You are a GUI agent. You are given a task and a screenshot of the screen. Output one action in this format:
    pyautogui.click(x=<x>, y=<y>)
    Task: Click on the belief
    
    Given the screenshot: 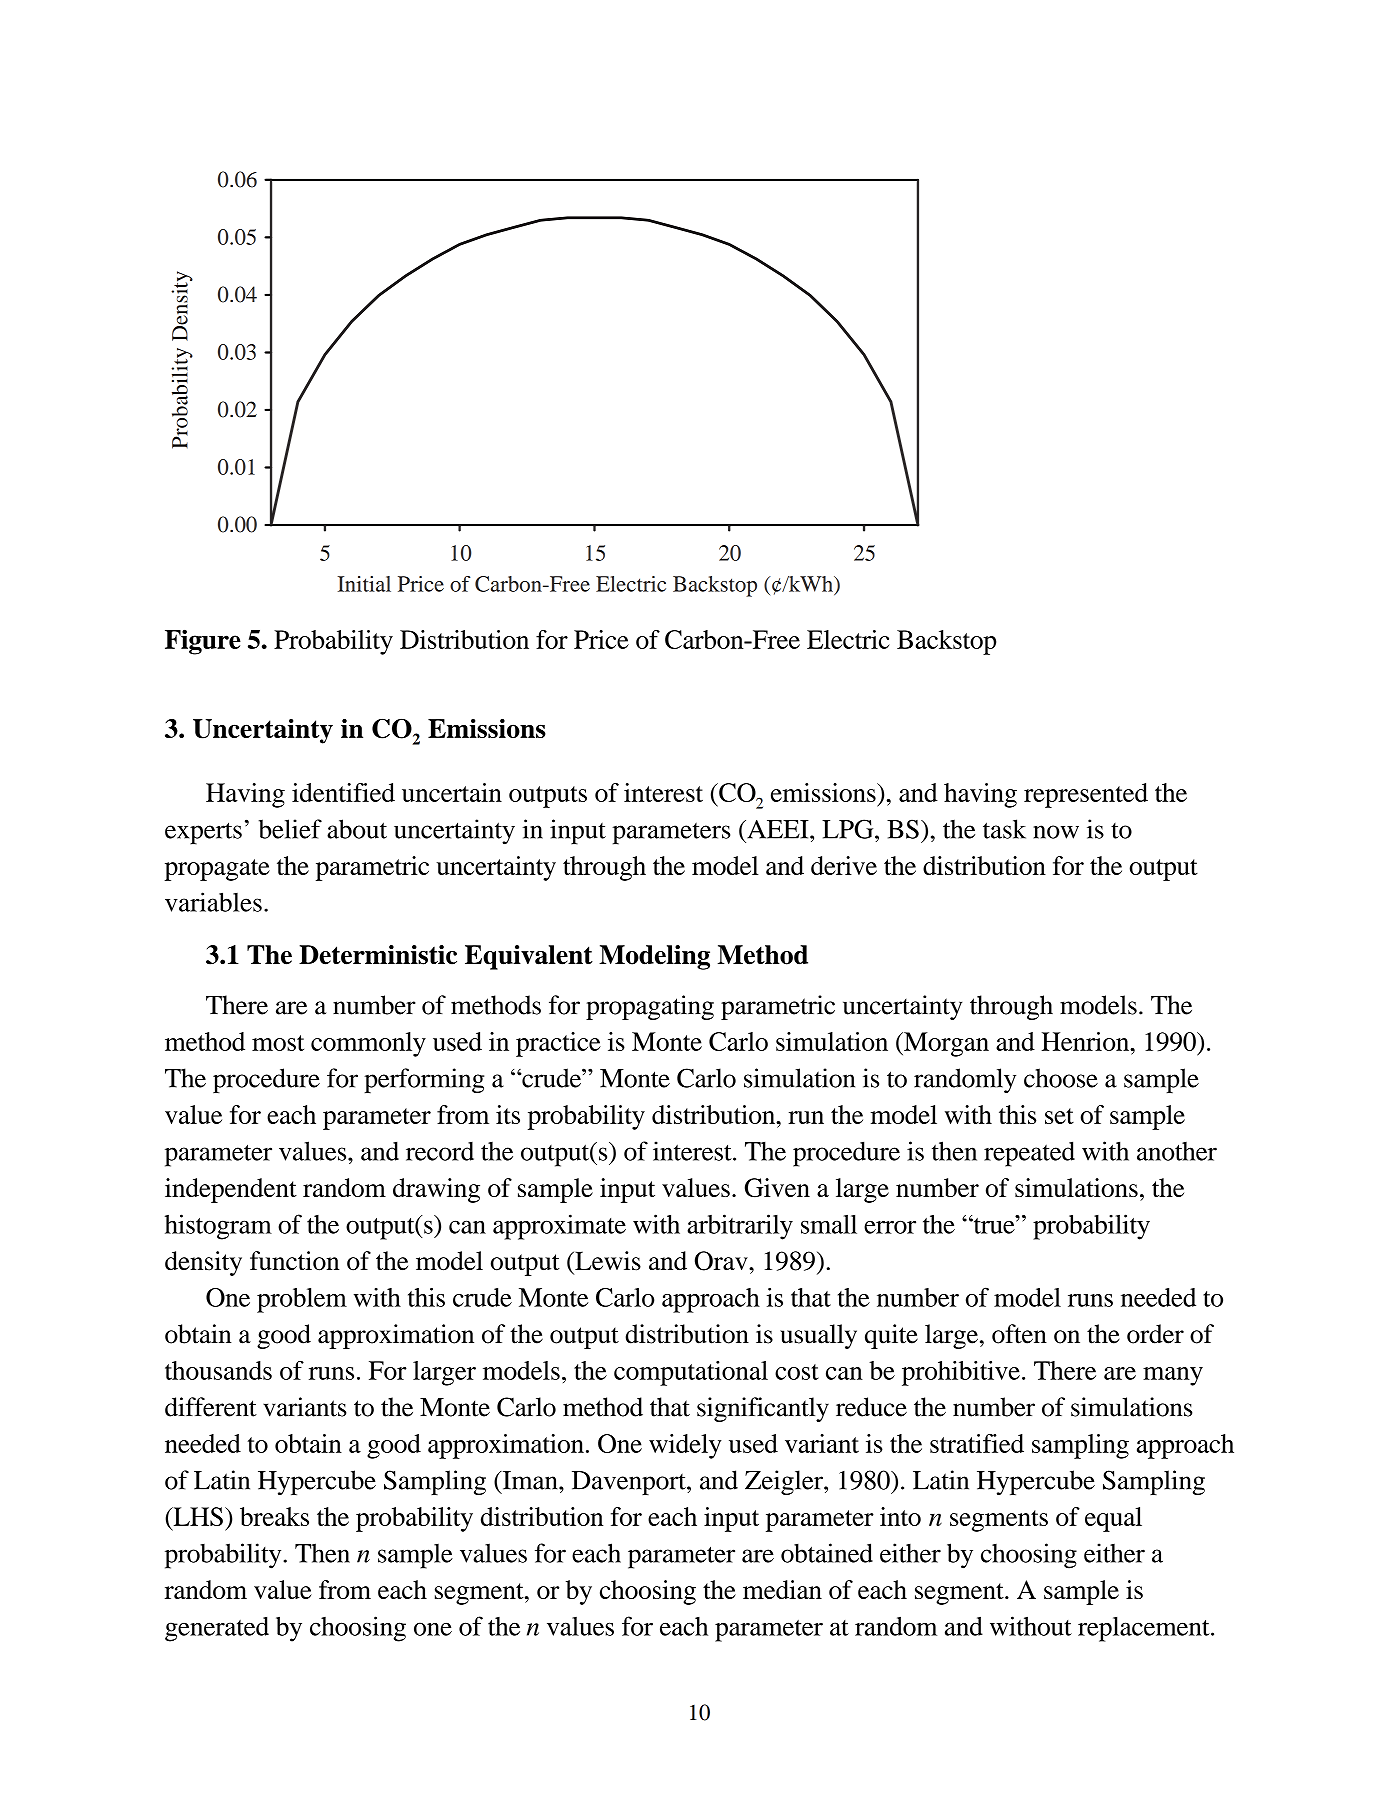 What is the action you would take?
    pyautogui.click(x=290, y=829)
